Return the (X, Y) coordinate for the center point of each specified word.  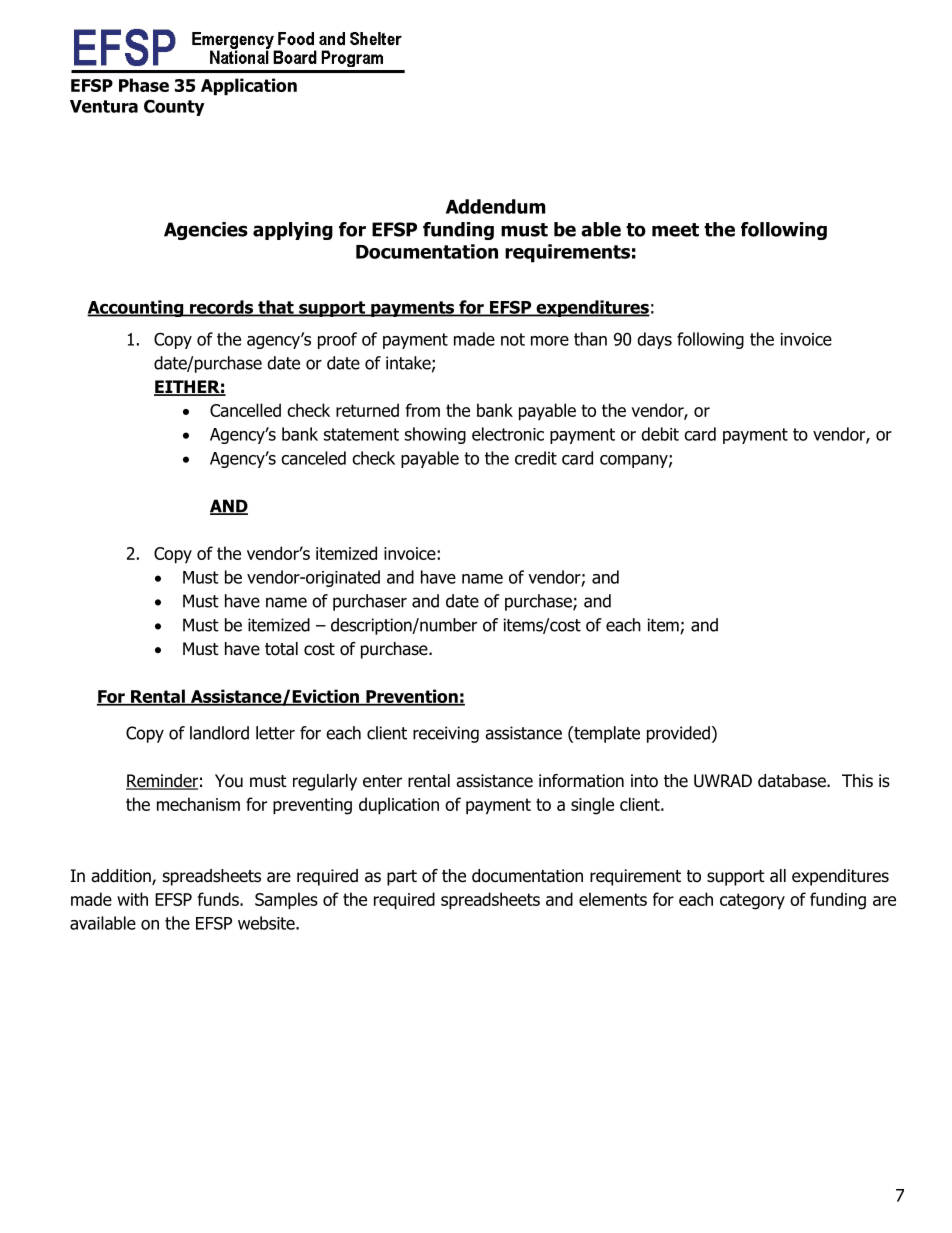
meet (675, 230)
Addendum (495, 206)
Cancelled (245, 410)
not (513, 339)
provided (678, 734)
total (281, 649)
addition (122, 877)
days (654, 340)
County (174, 107)
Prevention (412, 697)
